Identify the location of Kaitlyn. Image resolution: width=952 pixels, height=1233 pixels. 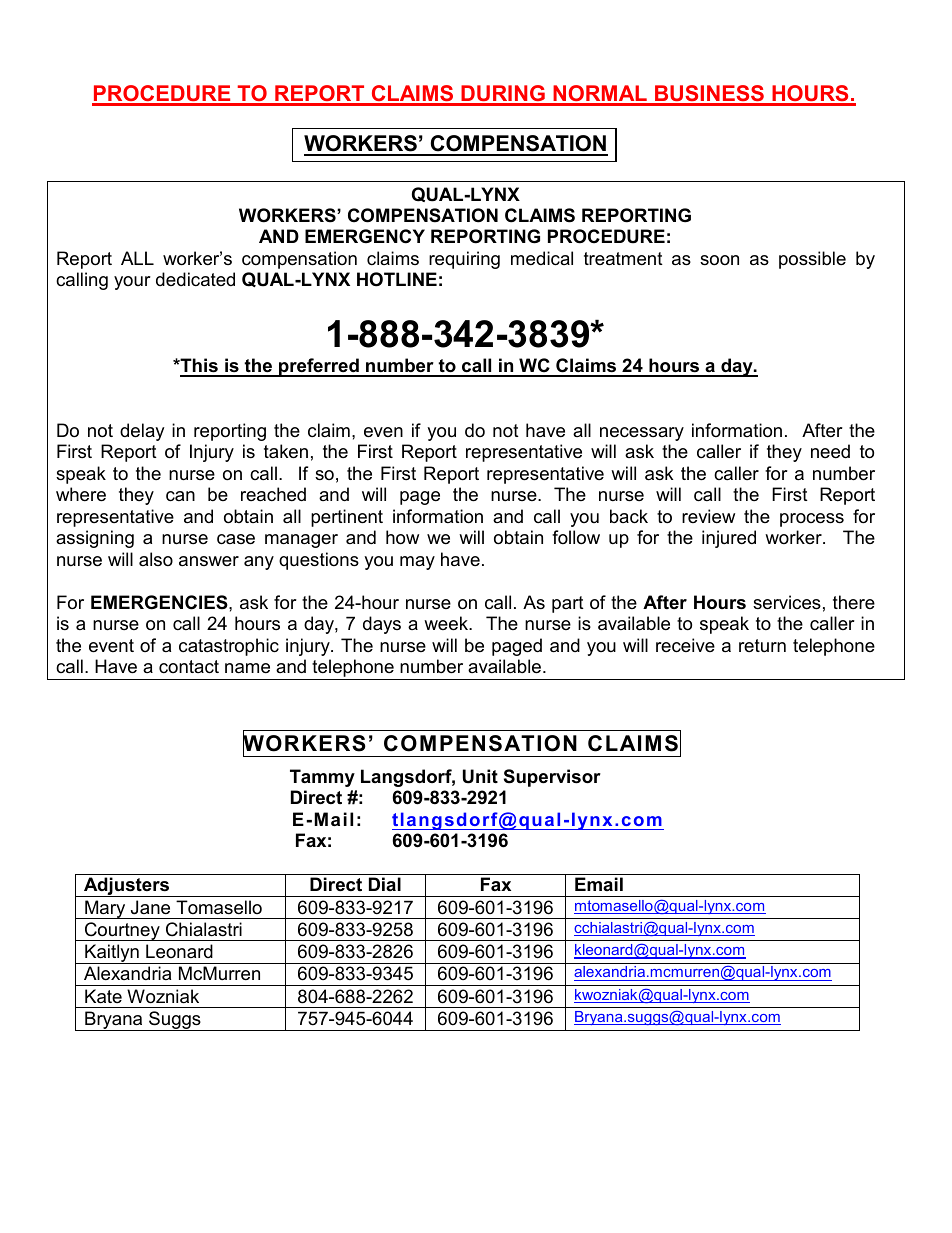
(112, 954).
